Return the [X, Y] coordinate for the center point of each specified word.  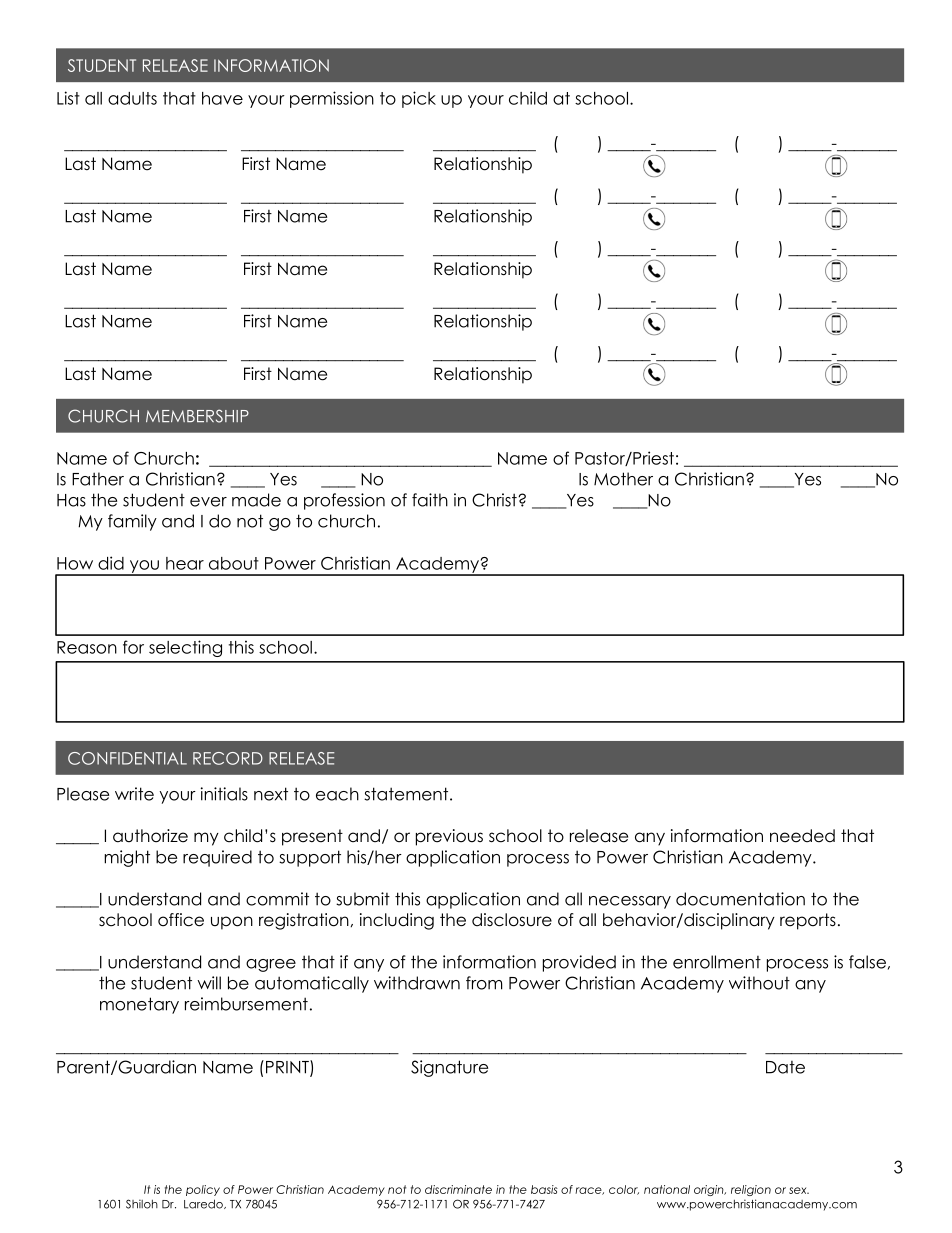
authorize [150, 836]
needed [802, 836]
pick [419, 99]
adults [132, 98]
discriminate [458, 1189]
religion [751, 1190]
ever [208, 502]
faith [430, 500]
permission [332, 99]
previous [449, 837]
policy [203, 1190]
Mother [623, 479]
